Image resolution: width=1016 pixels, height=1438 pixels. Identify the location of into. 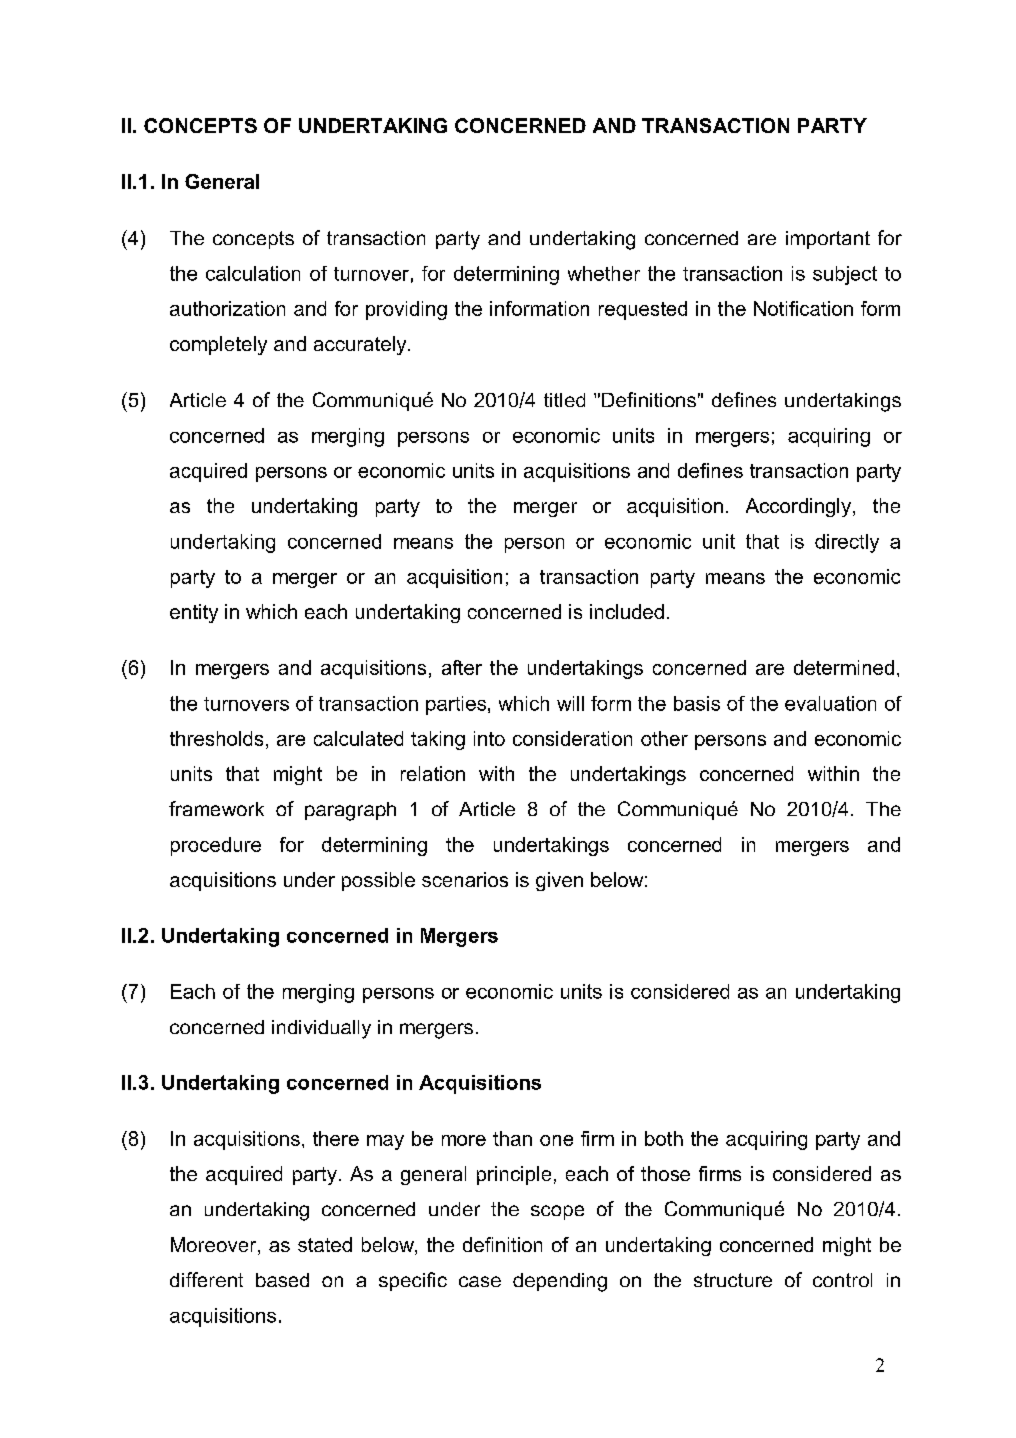
(489, 738).
